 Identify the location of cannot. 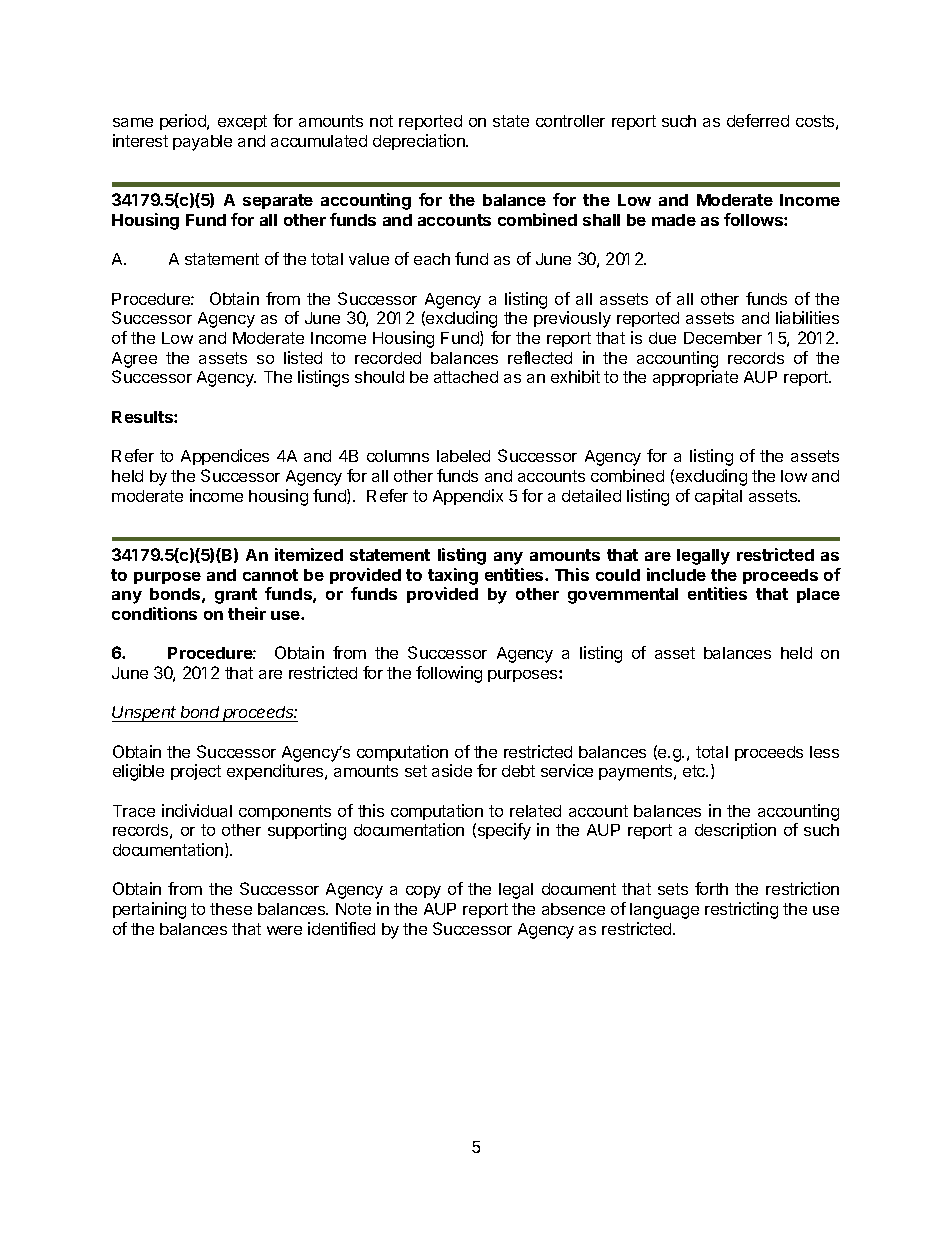
(270, 575).
